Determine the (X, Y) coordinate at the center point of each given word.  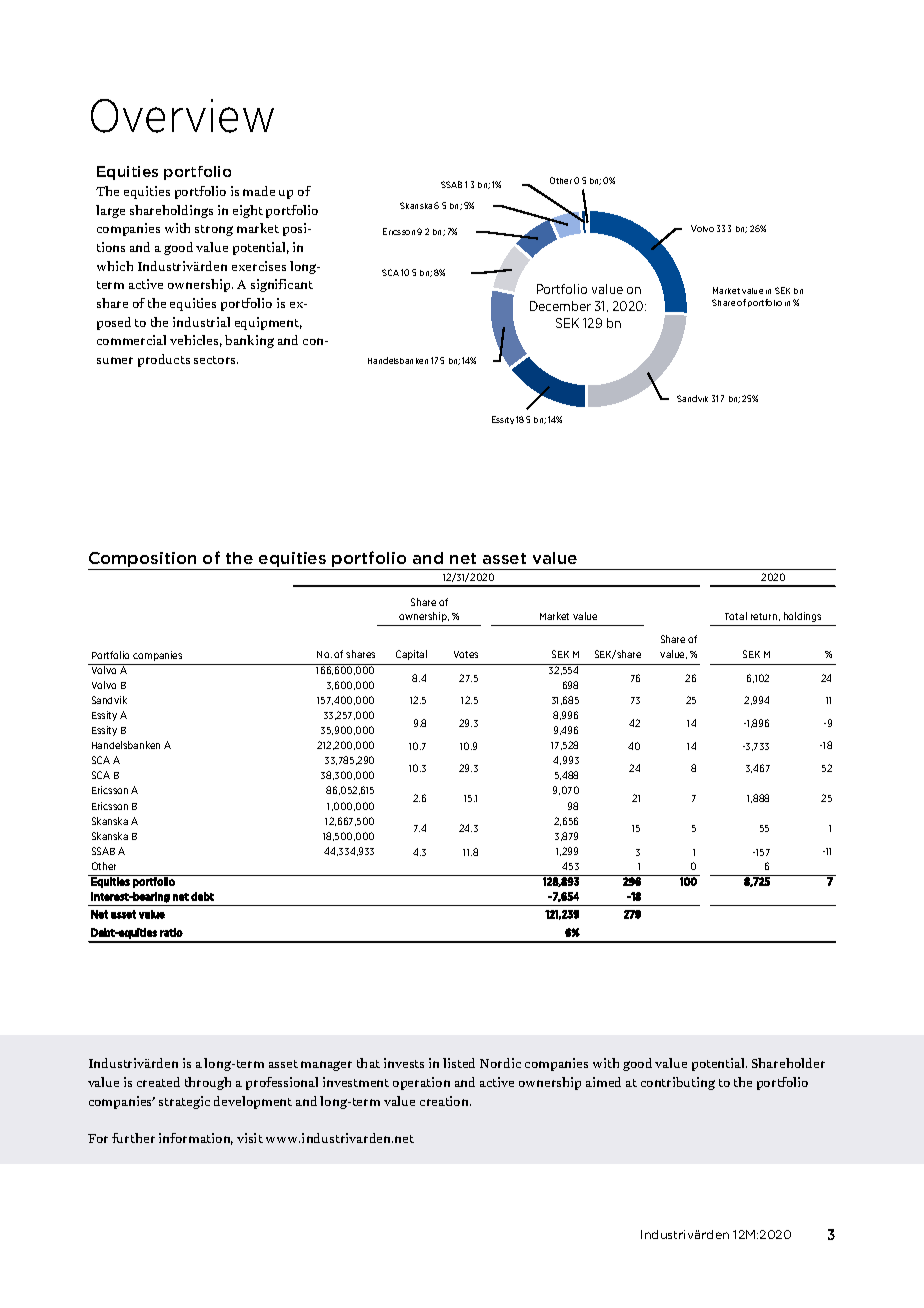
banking (249, 341)
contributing (678, 1083)
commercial (131, 340)
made (259, 191)
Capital (411, 655)
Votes (466, 654)
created (158, 1082)
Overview (182, 116)
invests (404, 1063)
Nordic (500, 1063)
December (560, 306)
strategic (184, 1102)
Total (736, 616)
